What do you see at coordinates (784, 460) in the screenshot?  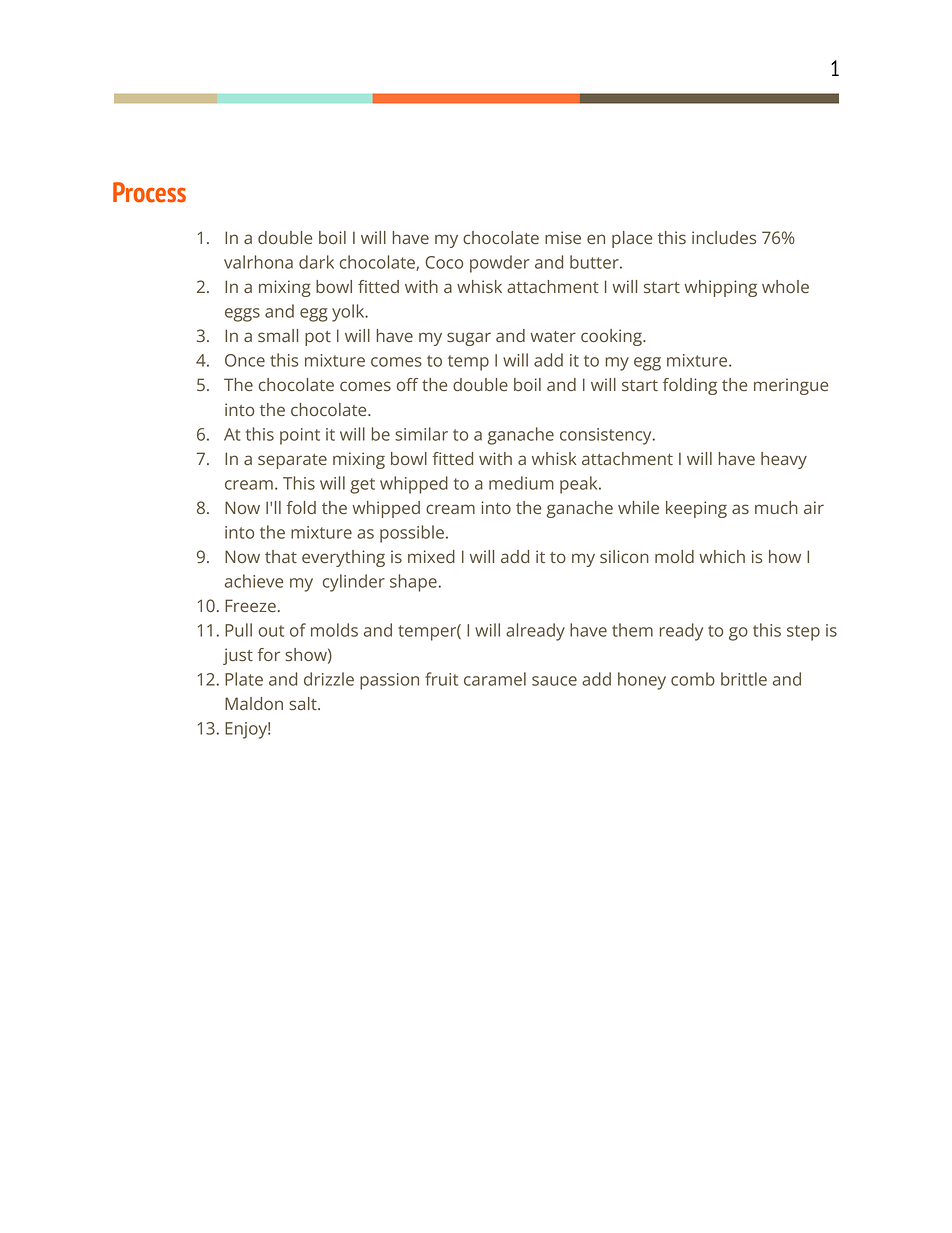 I see `heavy` at bounding box center [784, 460].
